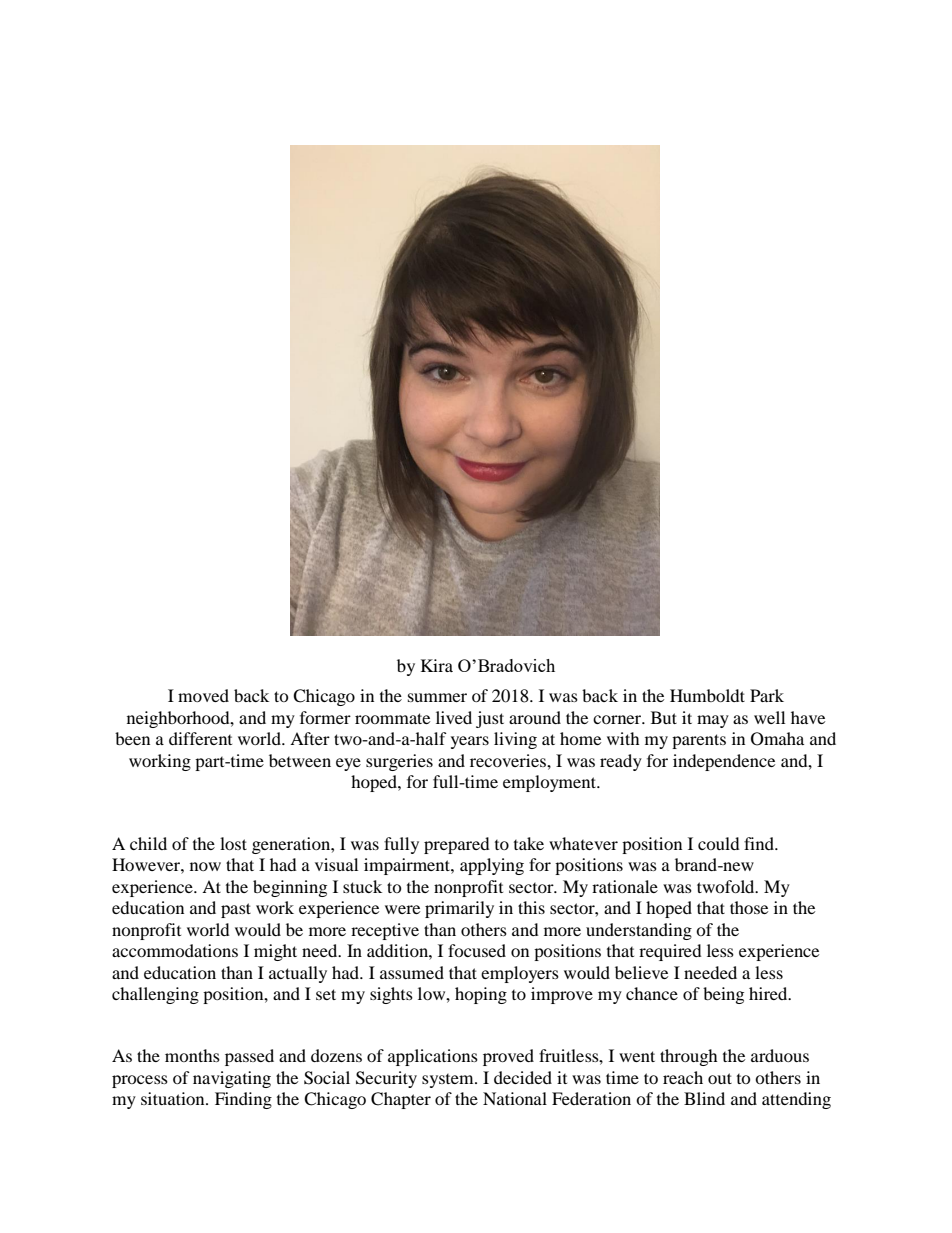  What do you see at coordinates (437, 665) in the screenshot?
I see `Kira` at bounding box center [437, 665].
